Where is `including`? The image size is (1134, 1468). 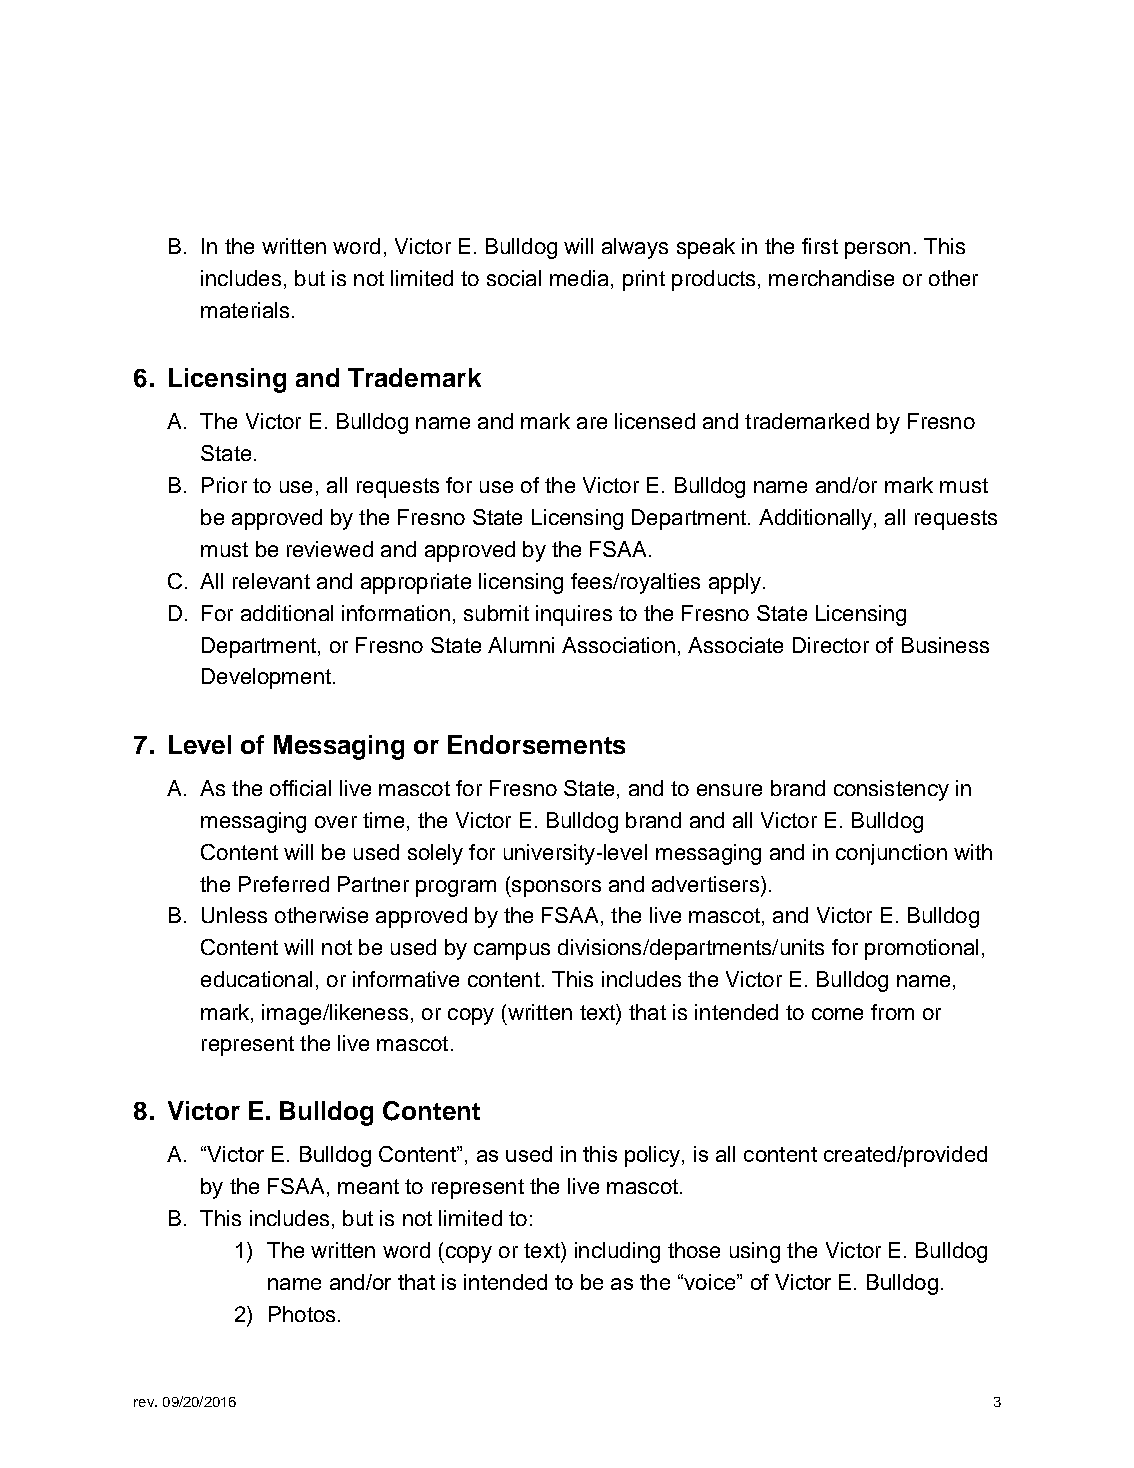 including is located at coordinates (617, 1252).
